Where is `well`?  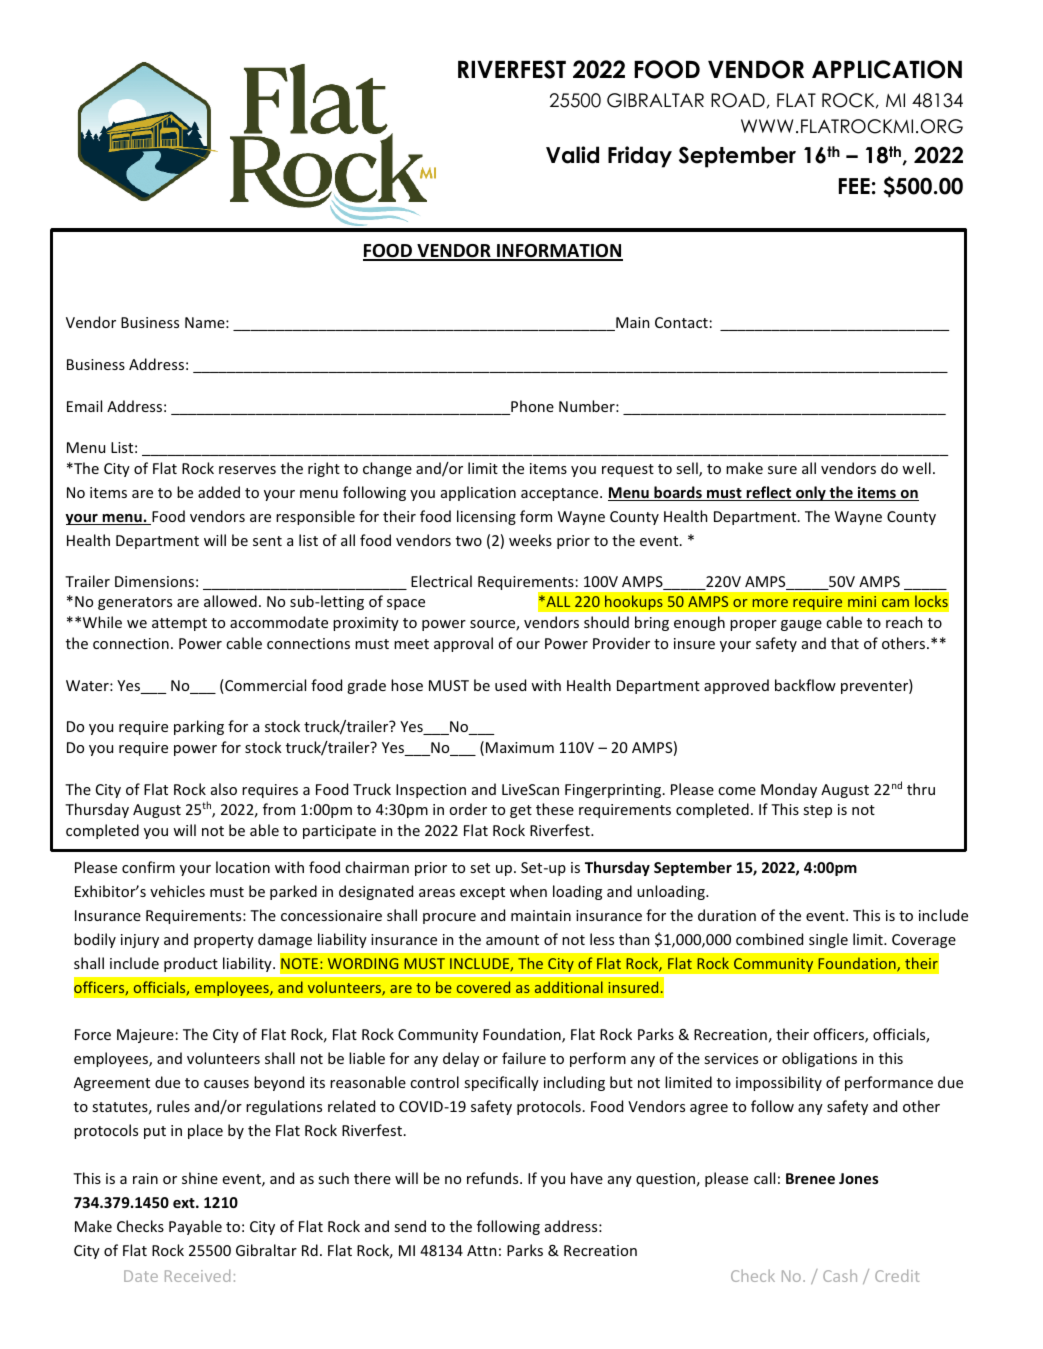 well is located at coordinates (916, 468).
